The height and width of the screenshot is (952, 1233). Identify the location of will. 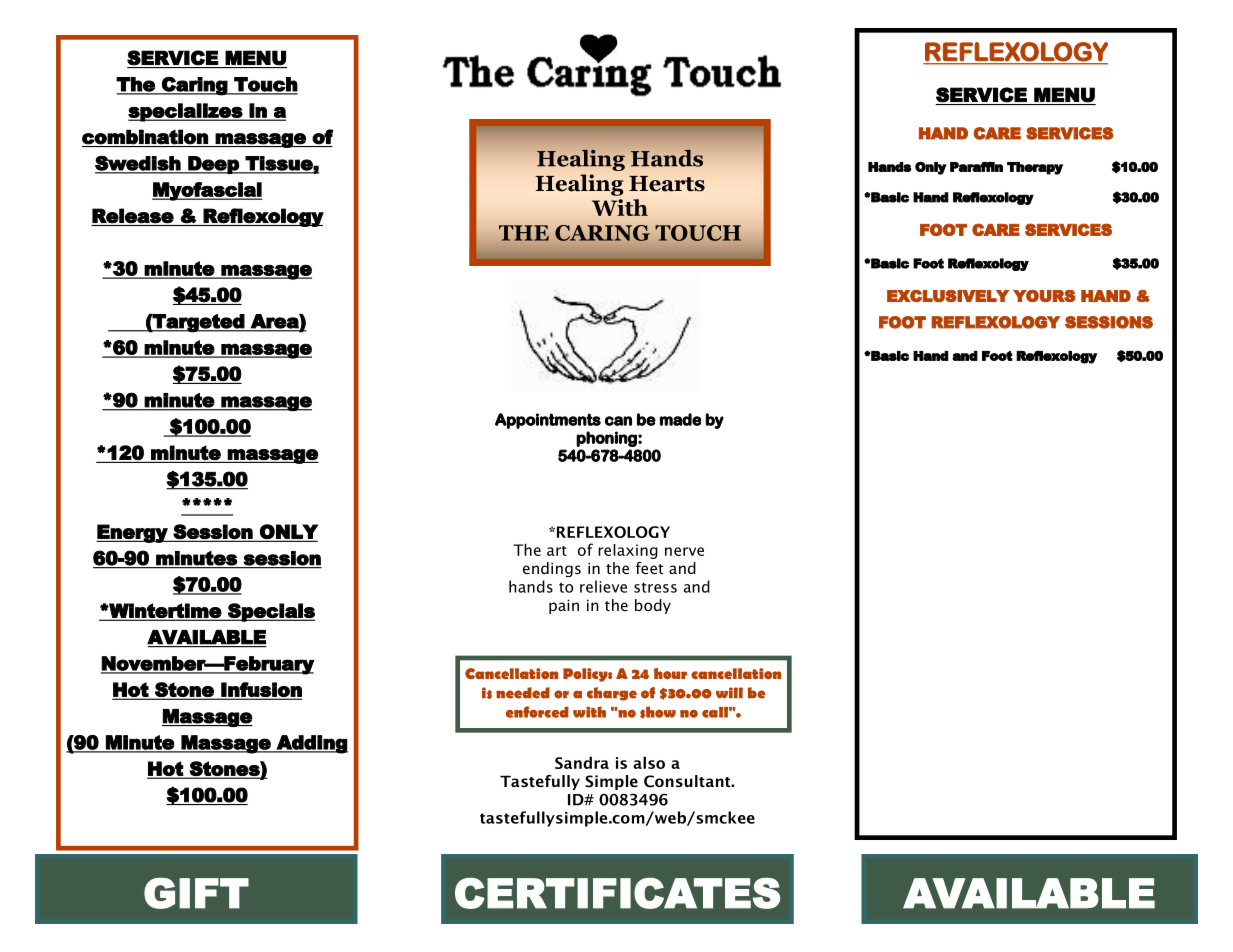
(729, 692).
